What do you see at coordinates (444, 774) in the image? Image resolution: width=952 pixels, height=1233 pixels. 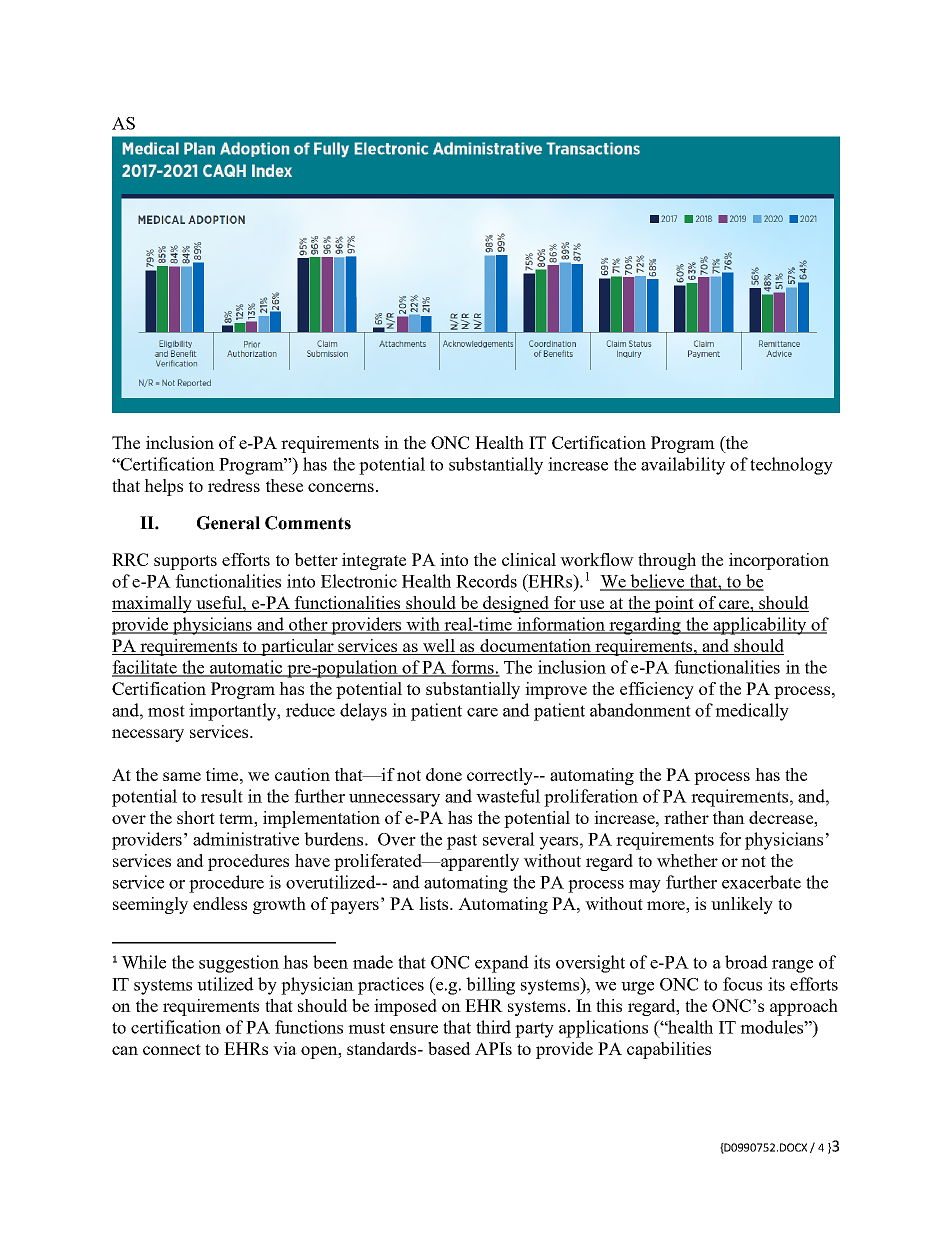 I see `done` at bounding box center [444, 774].
